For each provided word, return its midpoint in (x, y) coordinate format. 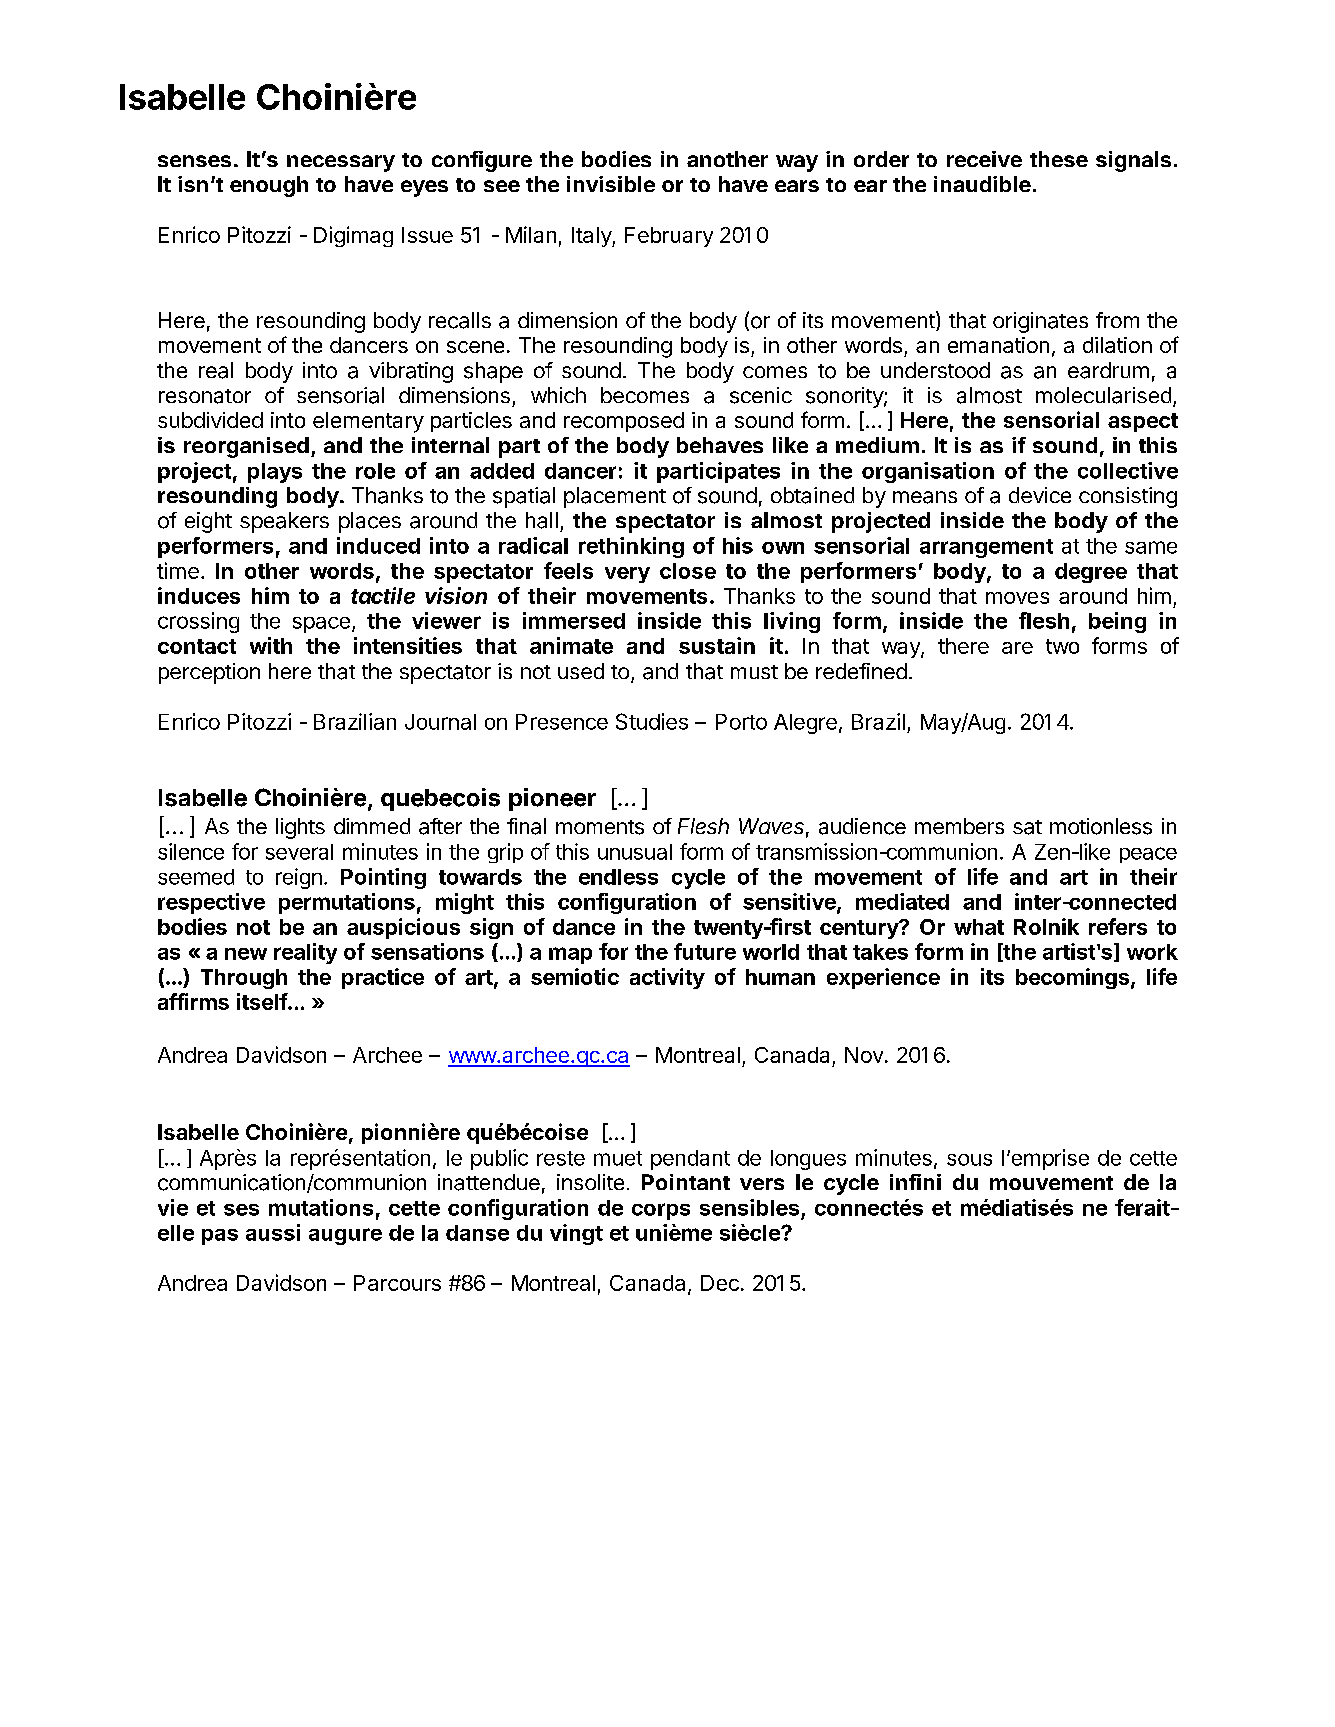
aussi (273, 1232)
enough (269, 186)
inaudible (982, 184)
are (1017, 648)
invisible (611, 184)
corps (661, 1211)
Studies (652, 721)
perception (209, 673)
